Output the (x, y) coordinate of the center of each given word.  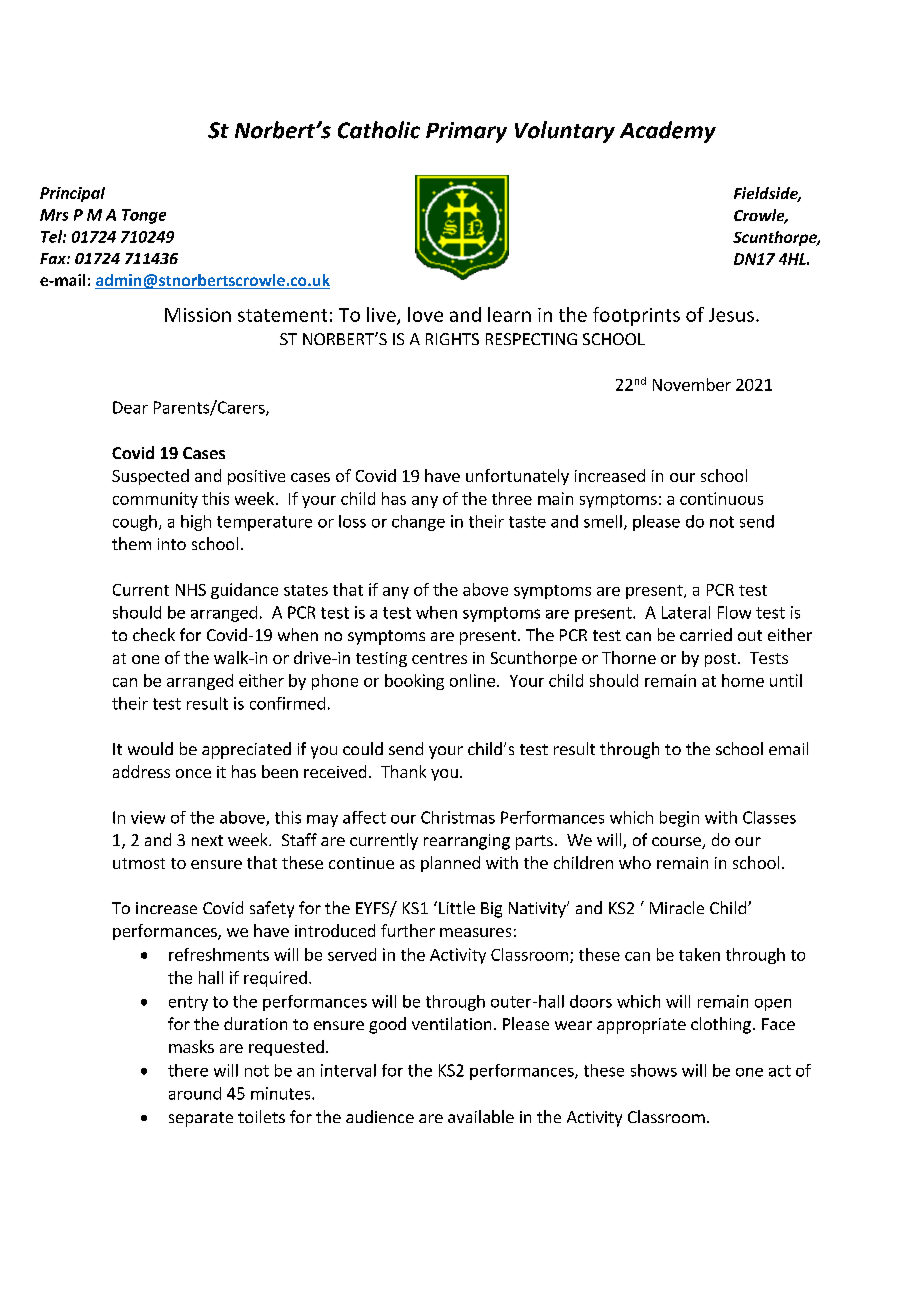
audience (380, 1116)
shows (654, 1070)
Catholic (379, 130)
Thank (403, 771)
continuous (721, 498)
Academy (668, 132)
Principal (72, 194)
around (195, 1093)
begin (679, 819)
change (418, 523)
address (141, 771)
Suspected (150, 477)
